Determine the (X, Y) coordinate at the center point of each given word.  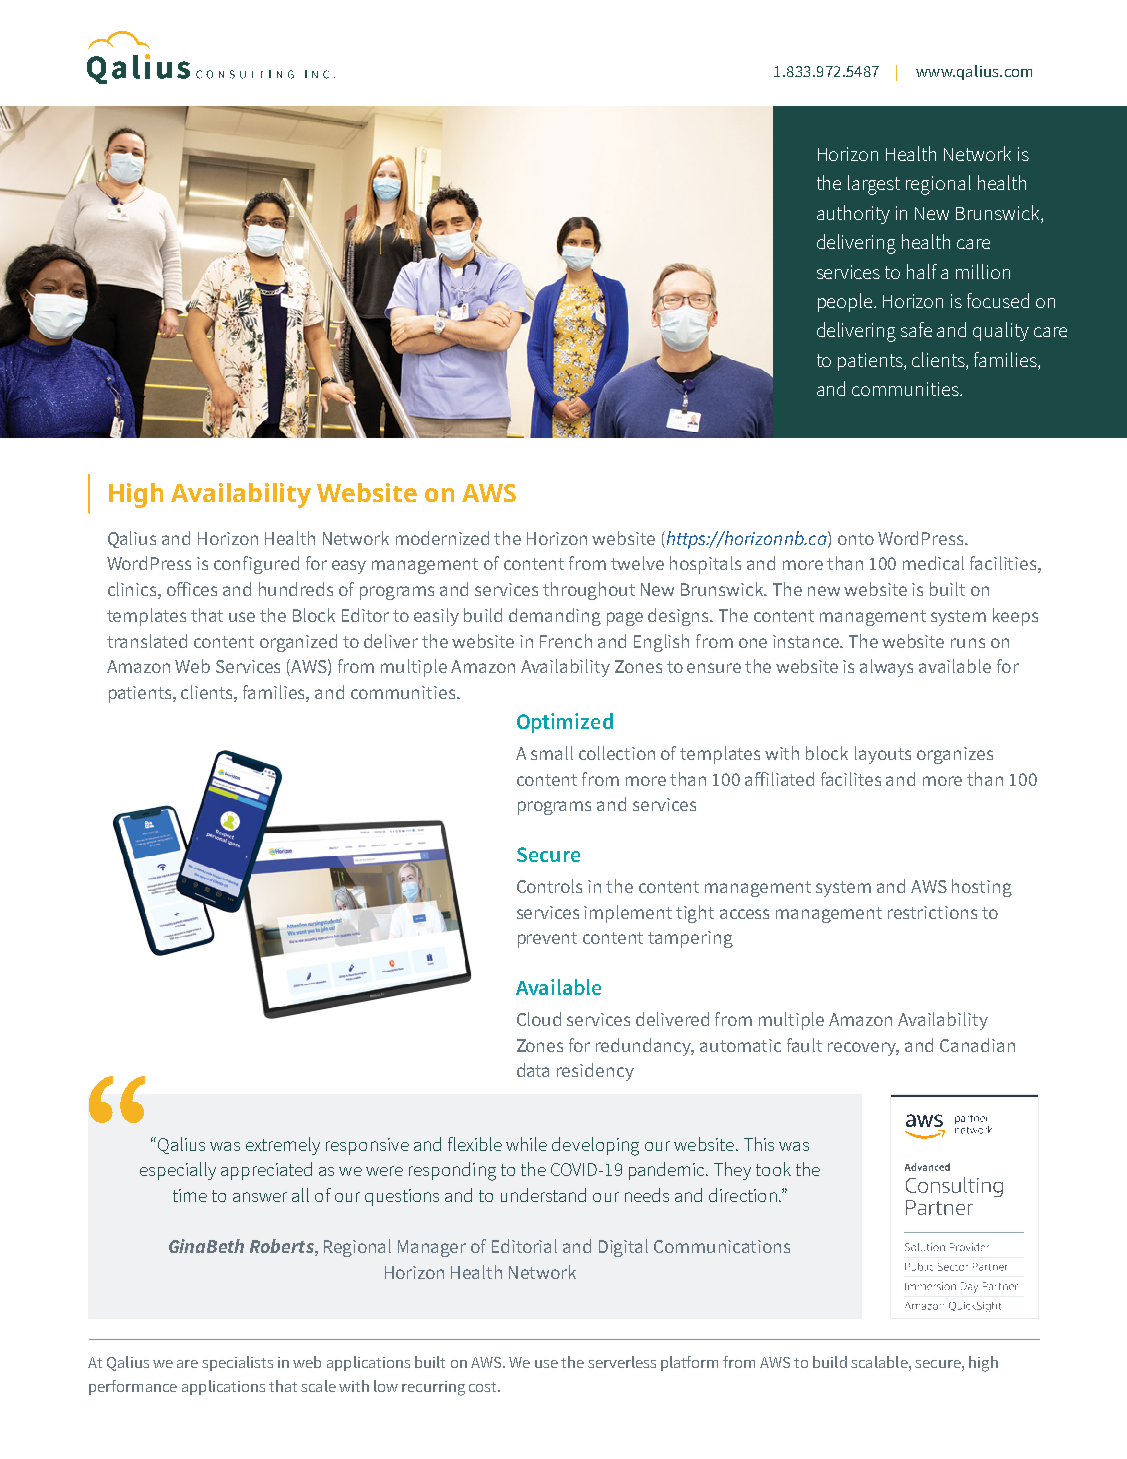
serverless (622, 1362)
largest (874, 185)
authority (853, 214)
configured (256, 565)
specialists (237, 1363)
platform (689, 1363)
